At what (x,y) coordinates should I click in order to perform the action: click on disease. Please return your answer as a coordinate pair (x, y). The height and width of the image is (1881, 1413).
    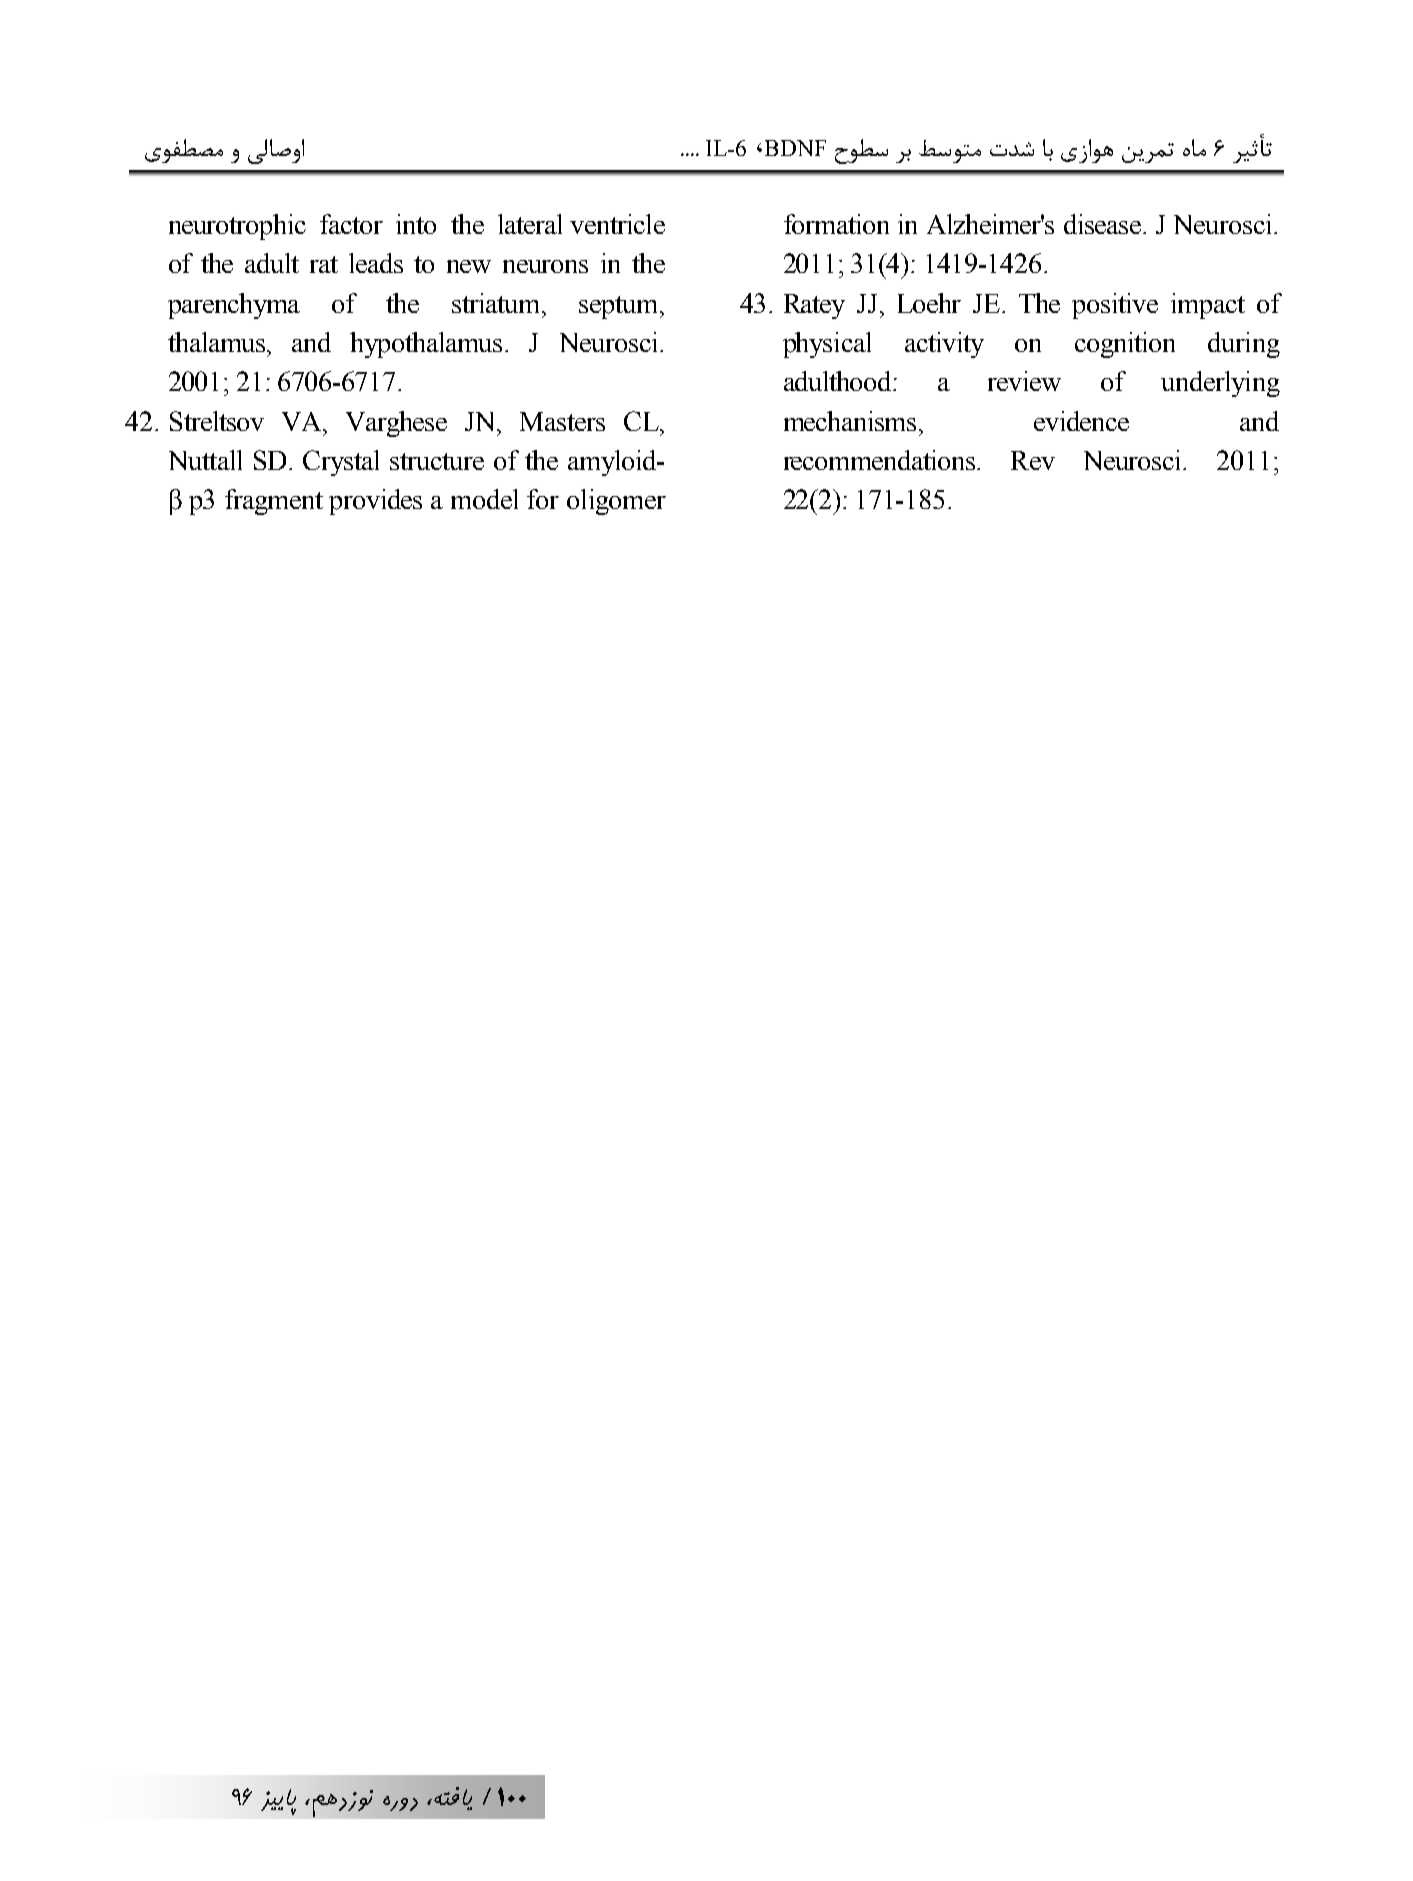
    Looking at the image, I should click on (1104, 224).
